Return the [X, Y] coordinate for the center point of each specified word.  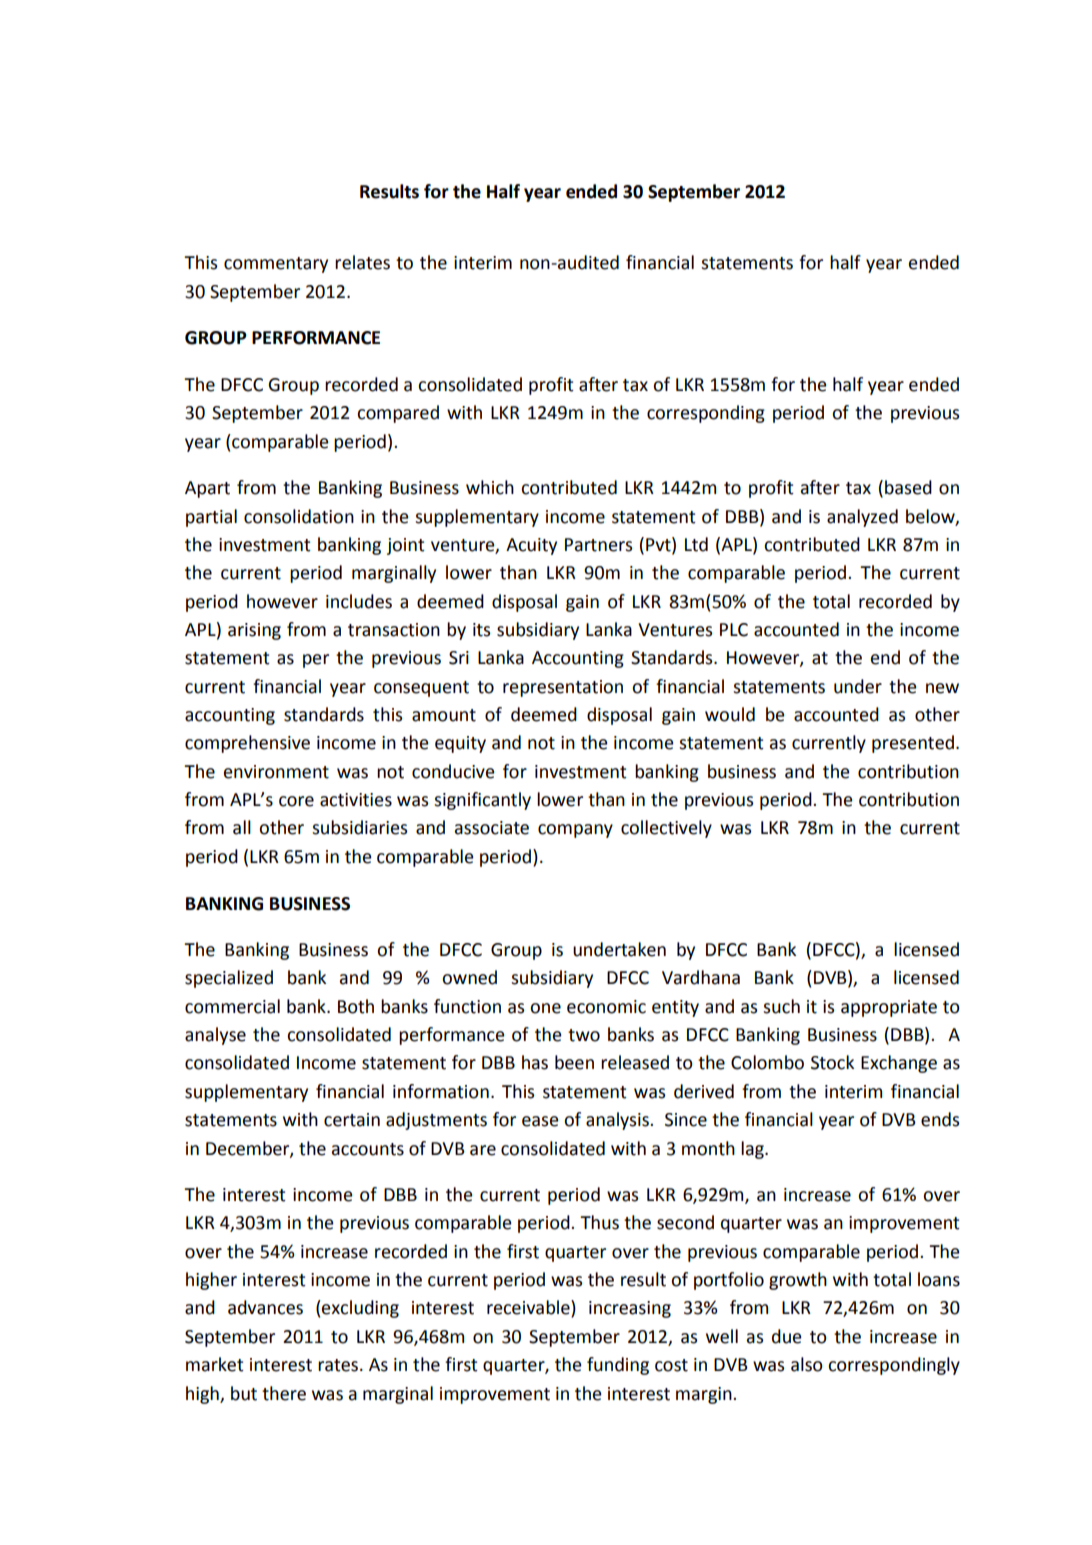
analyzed [862, 518]
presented [913, 744]
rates [338, 1365]
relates [362, 262]
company [575, 831]
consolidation [299, 516]
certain [352, 1120]
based [908, 487]
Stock [832, 1062]
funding [618, 1366]
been [574, 1062]
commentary [276, 265]
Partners [598, 545]
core [296, 801]
